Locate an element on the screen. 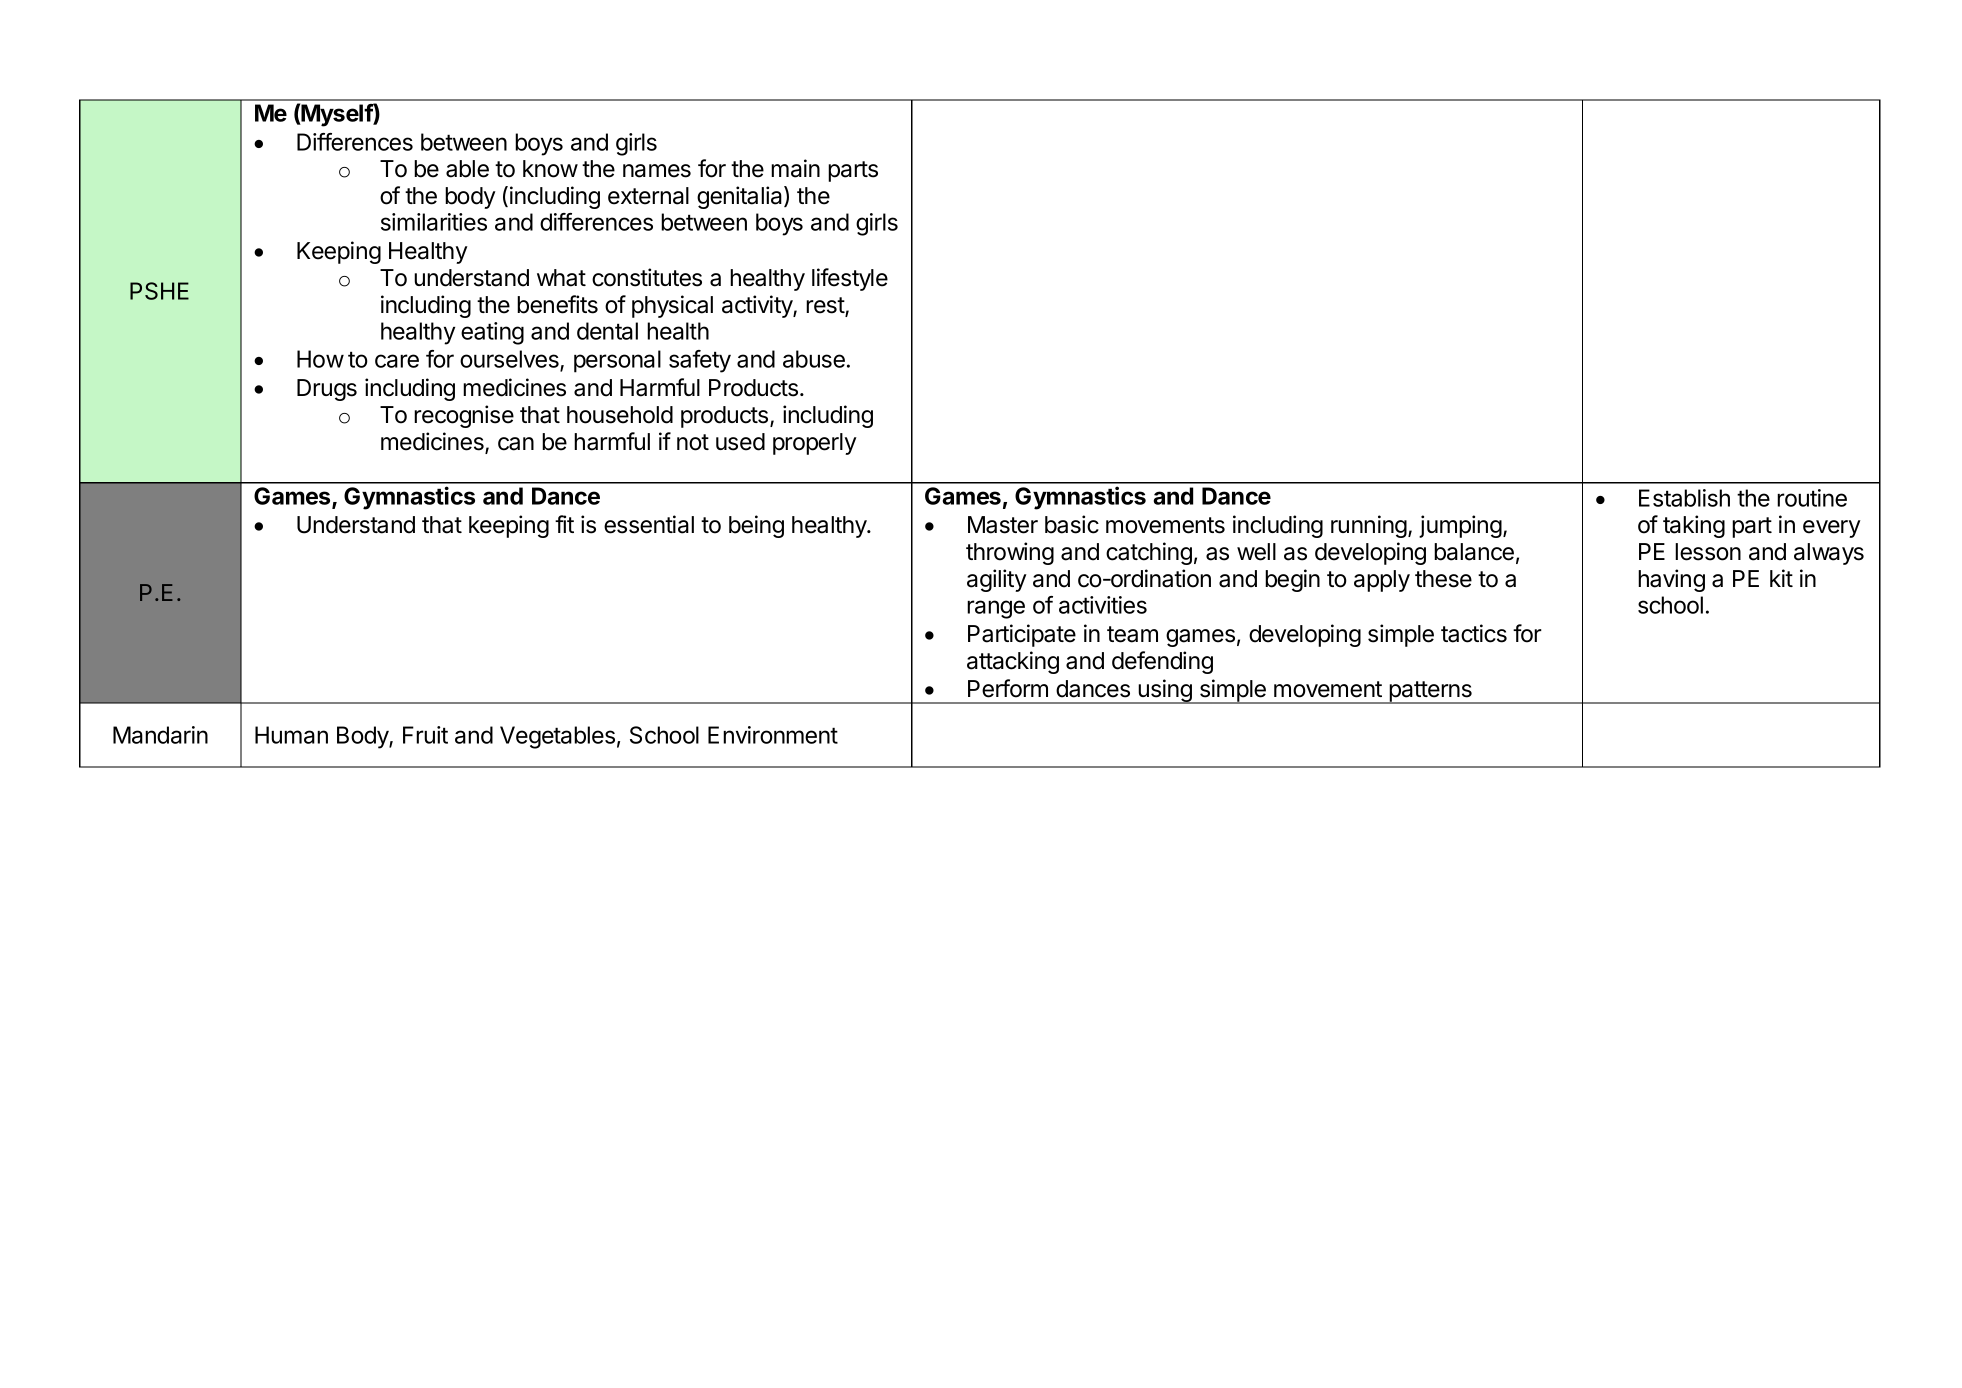 This screenshot has width=1962, height=1388. rest is located at coordinates (826, 306).
